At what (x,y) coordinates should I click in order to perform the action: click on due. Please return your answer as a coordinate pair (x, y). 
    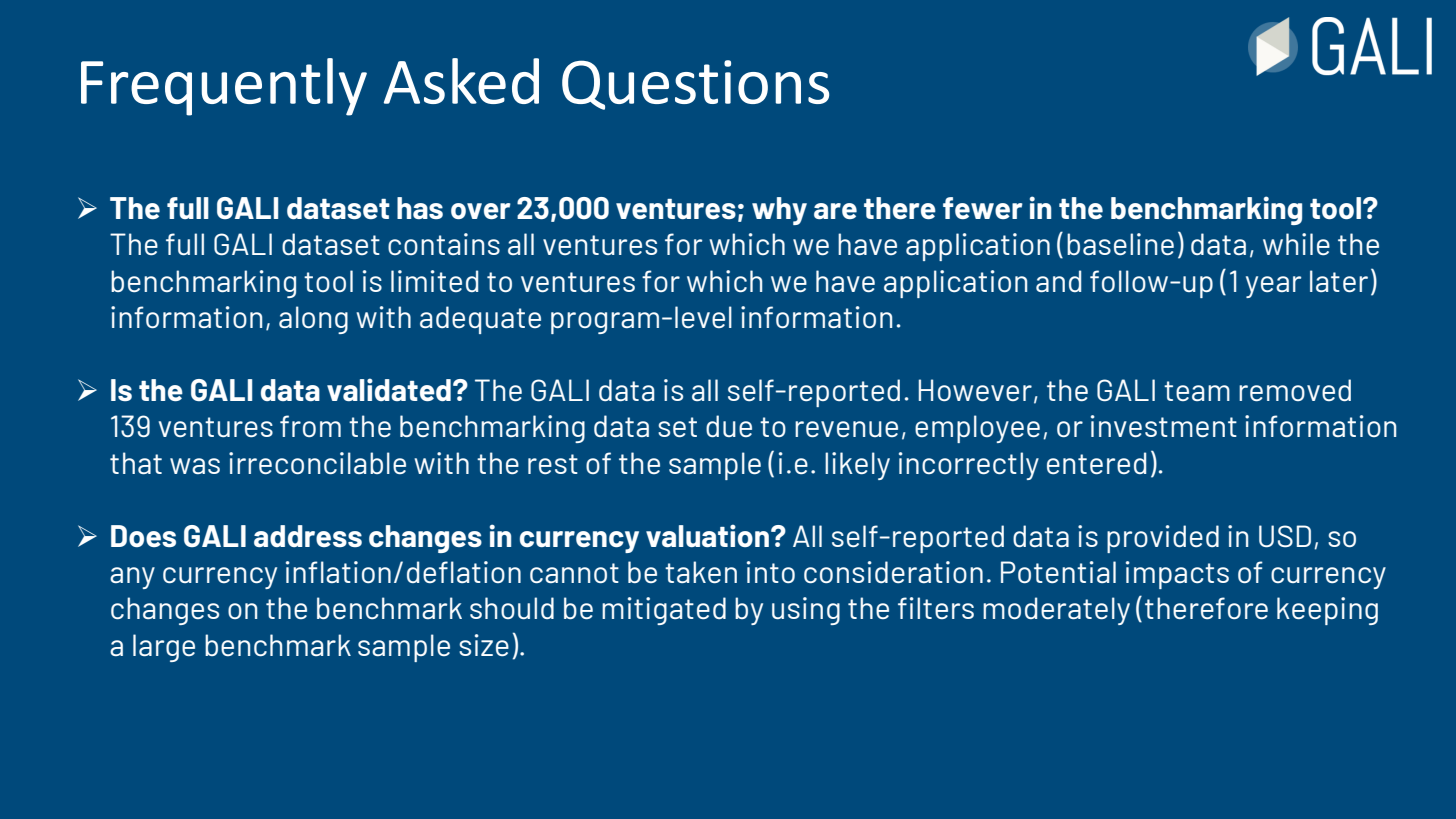
    Looking at the image, I should click on (729, 426).
